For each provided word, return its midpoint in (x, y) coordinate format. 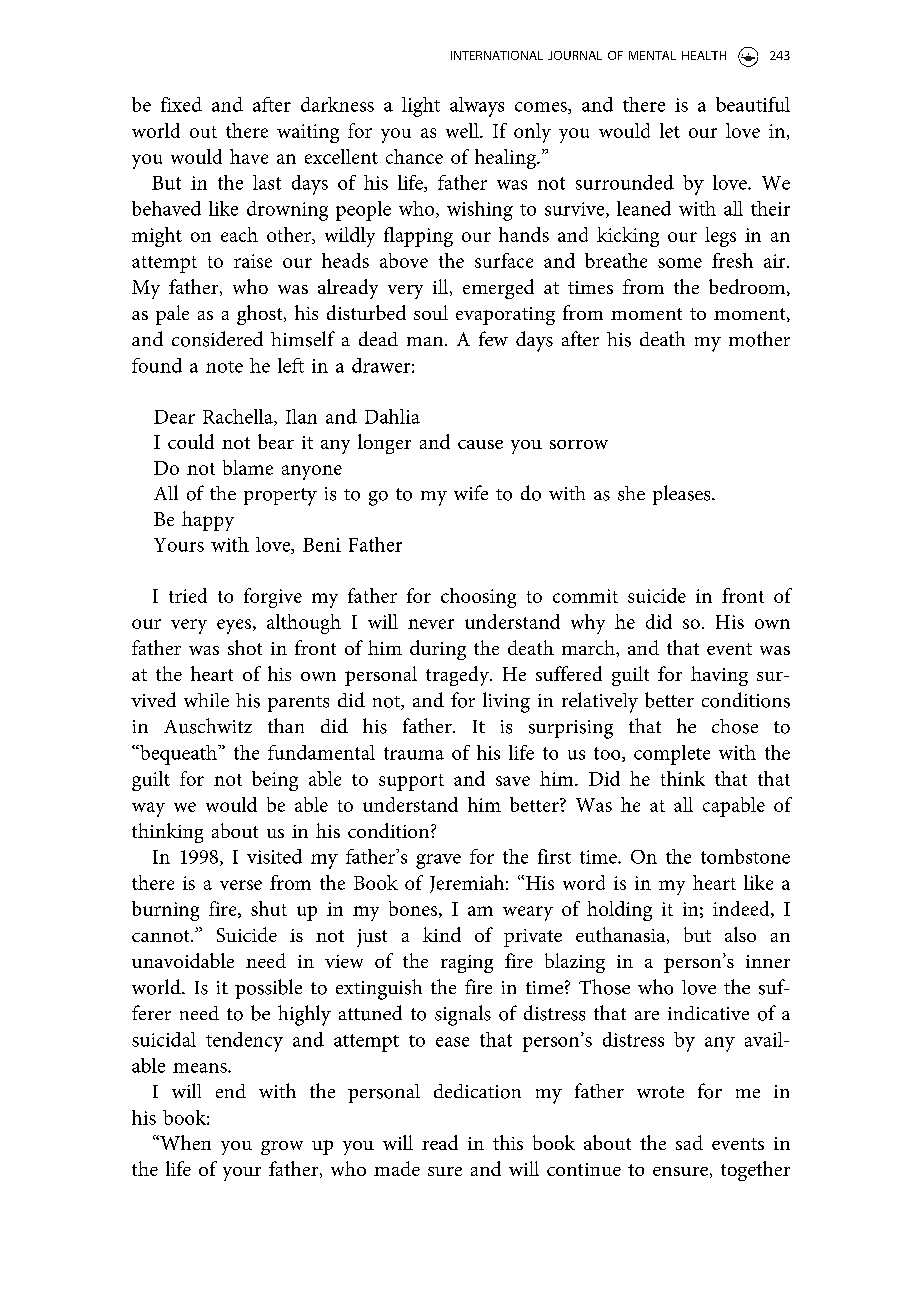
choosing (478, 598)
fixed (181, 104)
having (719, 676)
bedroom (748, 287)
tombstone (745, 856)
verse (241, 885)
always (477, 107)
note (224, 367)
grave (438, 861)
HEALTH (704, 55)
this (508, 1142)
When (184, 1142)
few (493, 338)
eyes (235, 626)
